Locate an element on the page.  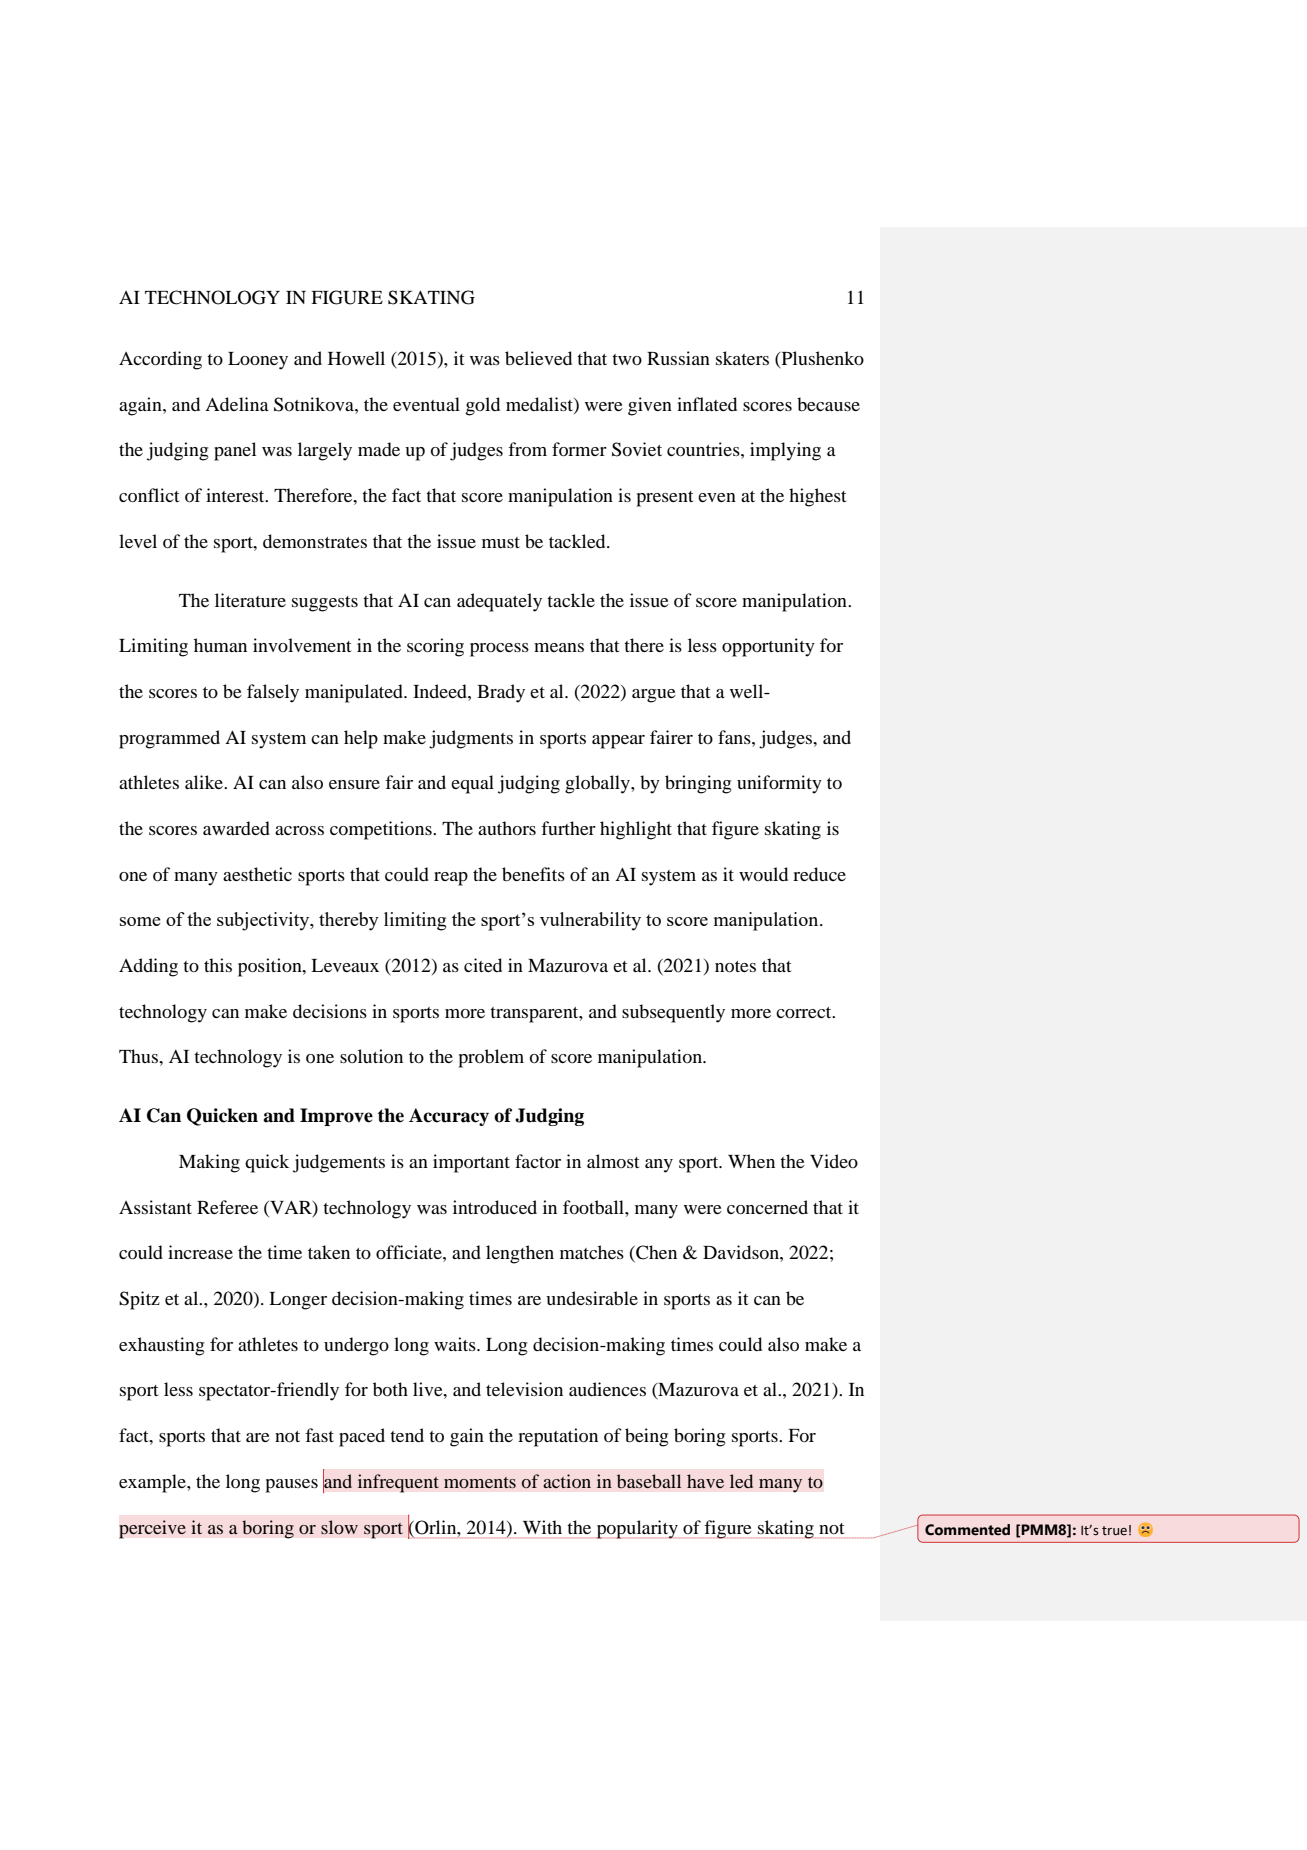
alike is located at coordinates (205, 782).
